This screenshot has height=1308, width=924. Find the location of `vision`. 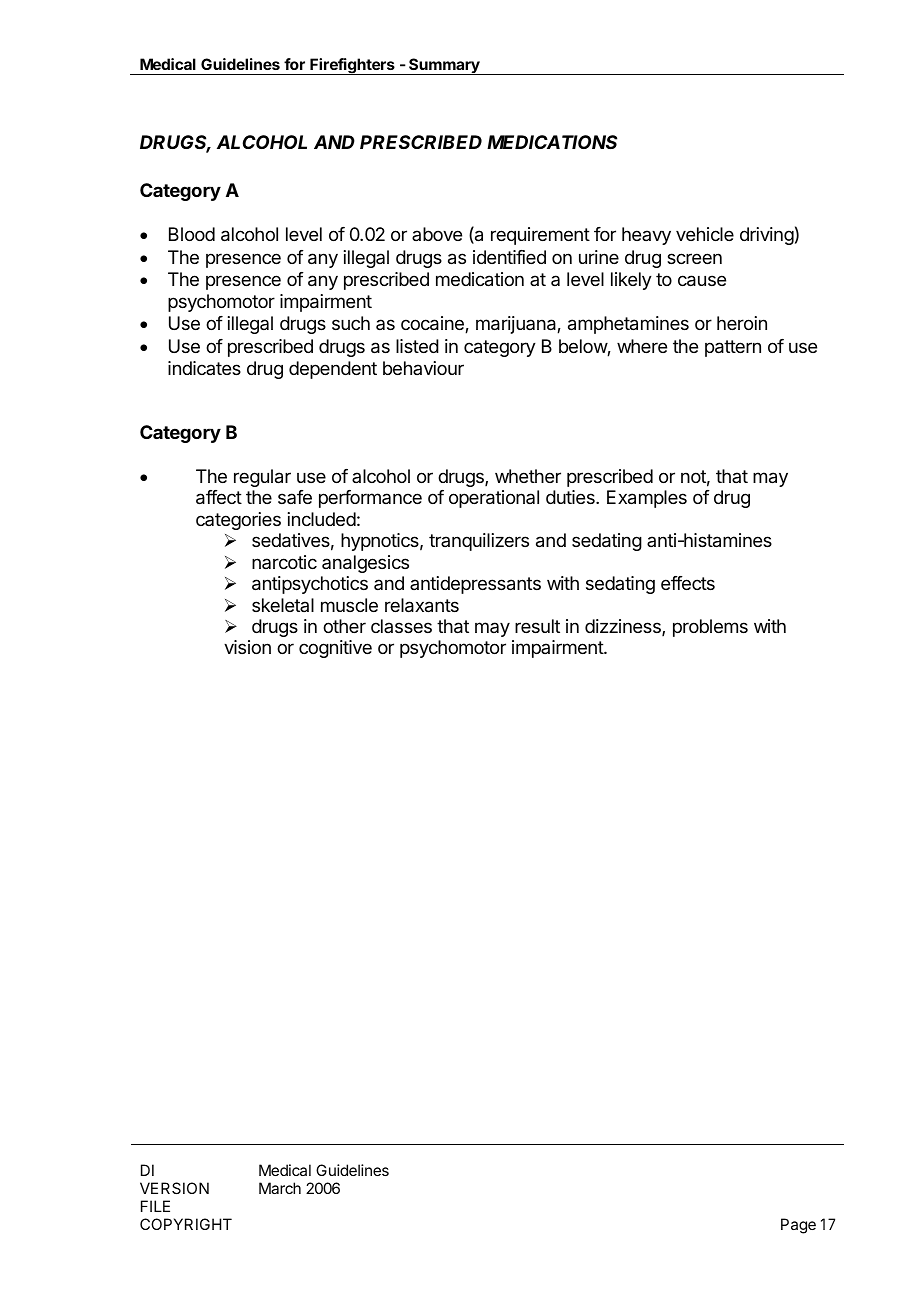

vision is located at coordinates (247, 647).
